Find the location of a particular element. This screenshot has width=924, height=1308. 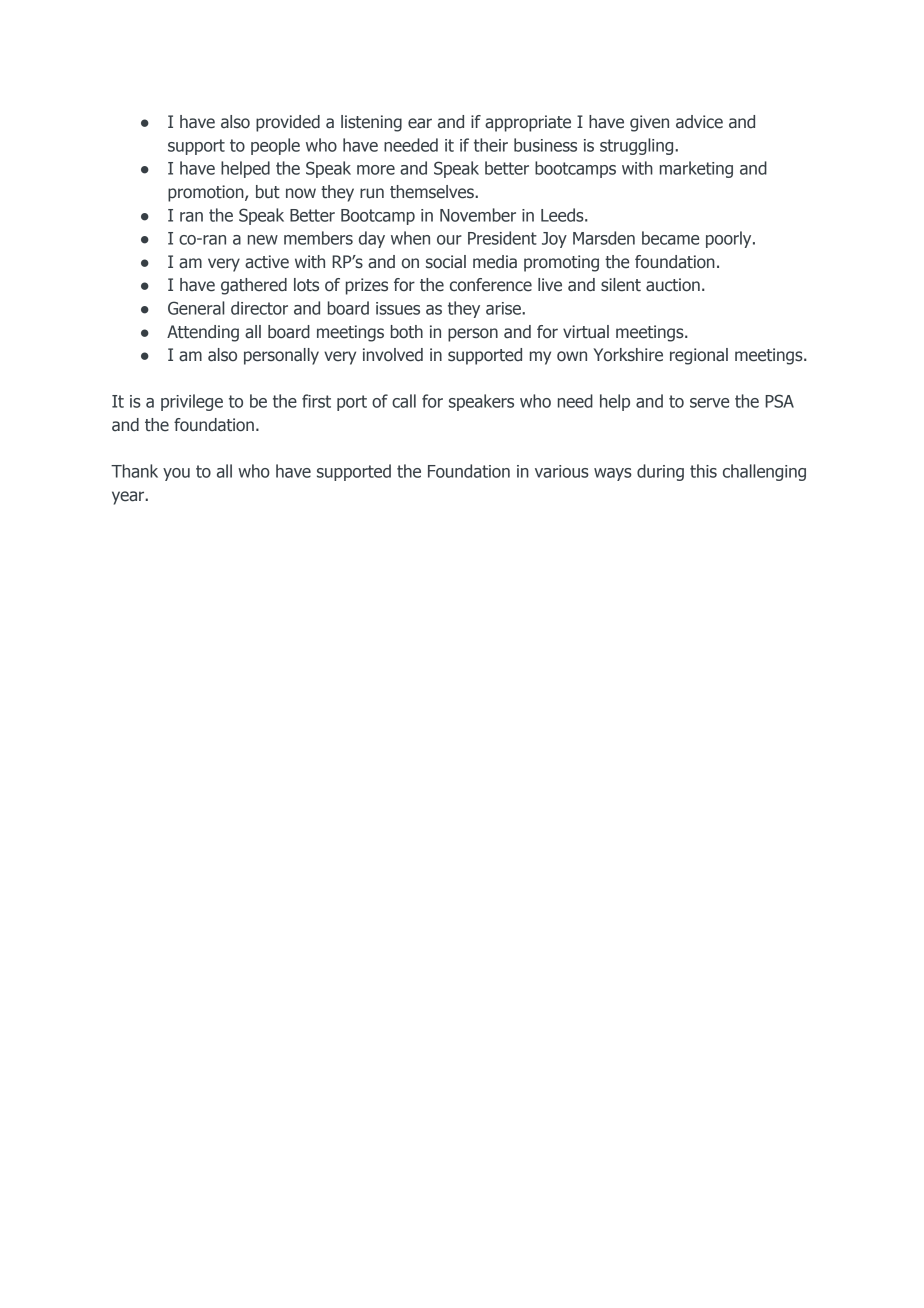

their is located at coordinates (491, 145).
